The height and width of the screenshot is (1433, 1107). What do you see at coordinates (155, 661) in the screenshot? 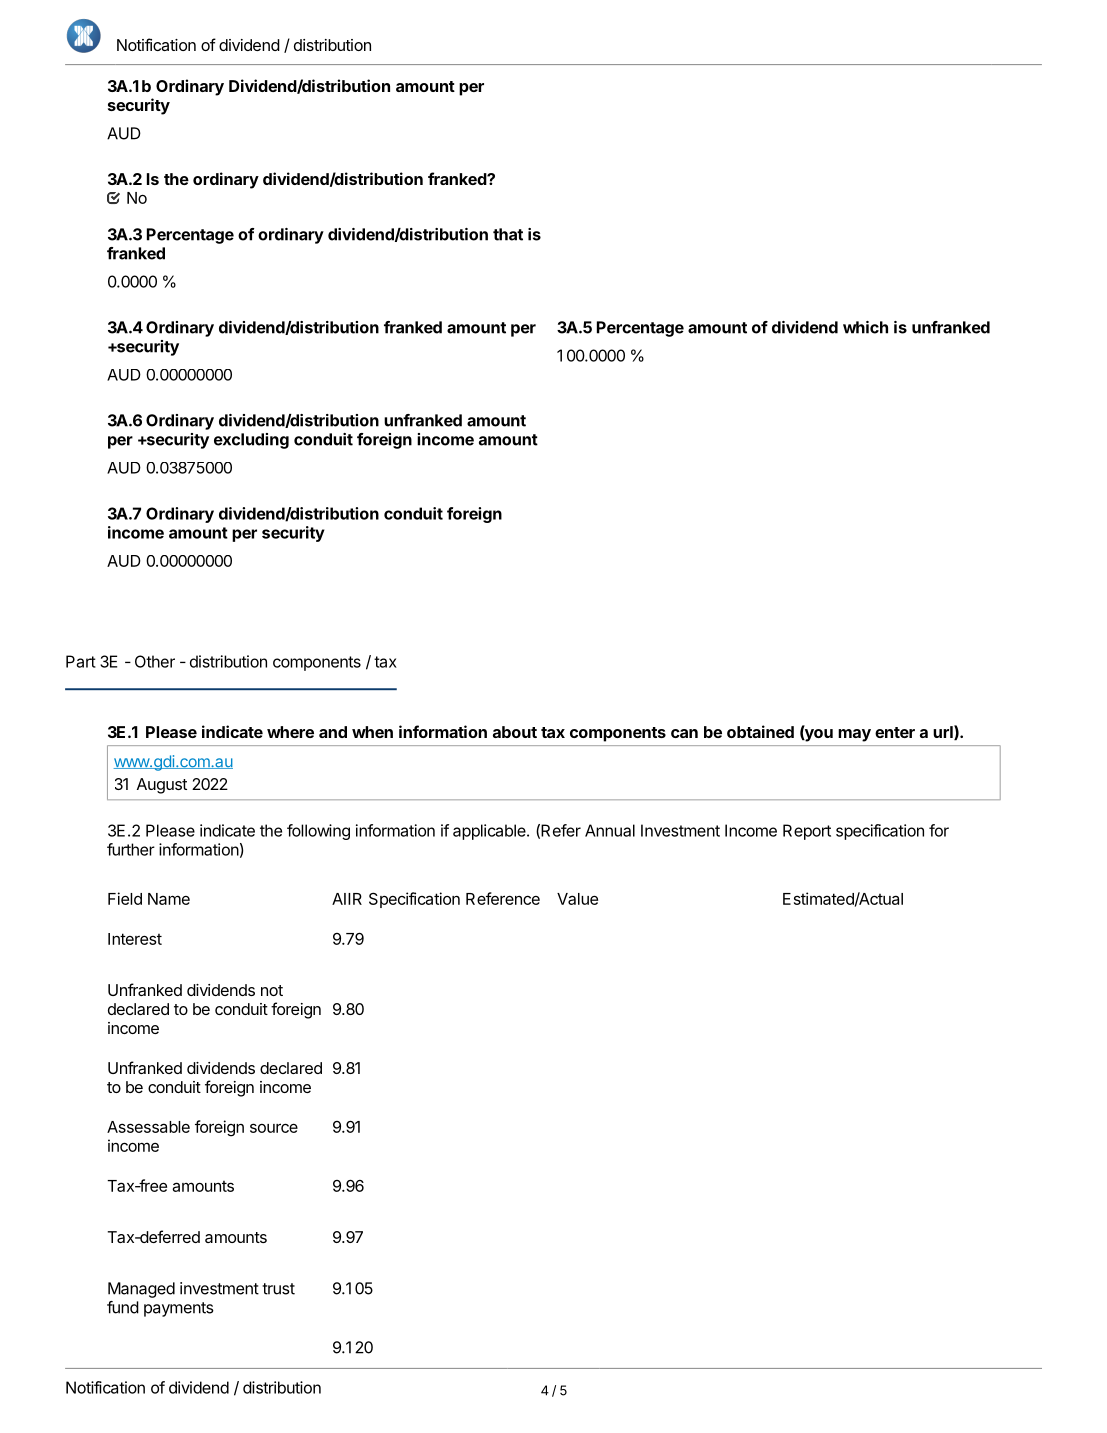
I see `Other` at bounding box center [155, 661].
